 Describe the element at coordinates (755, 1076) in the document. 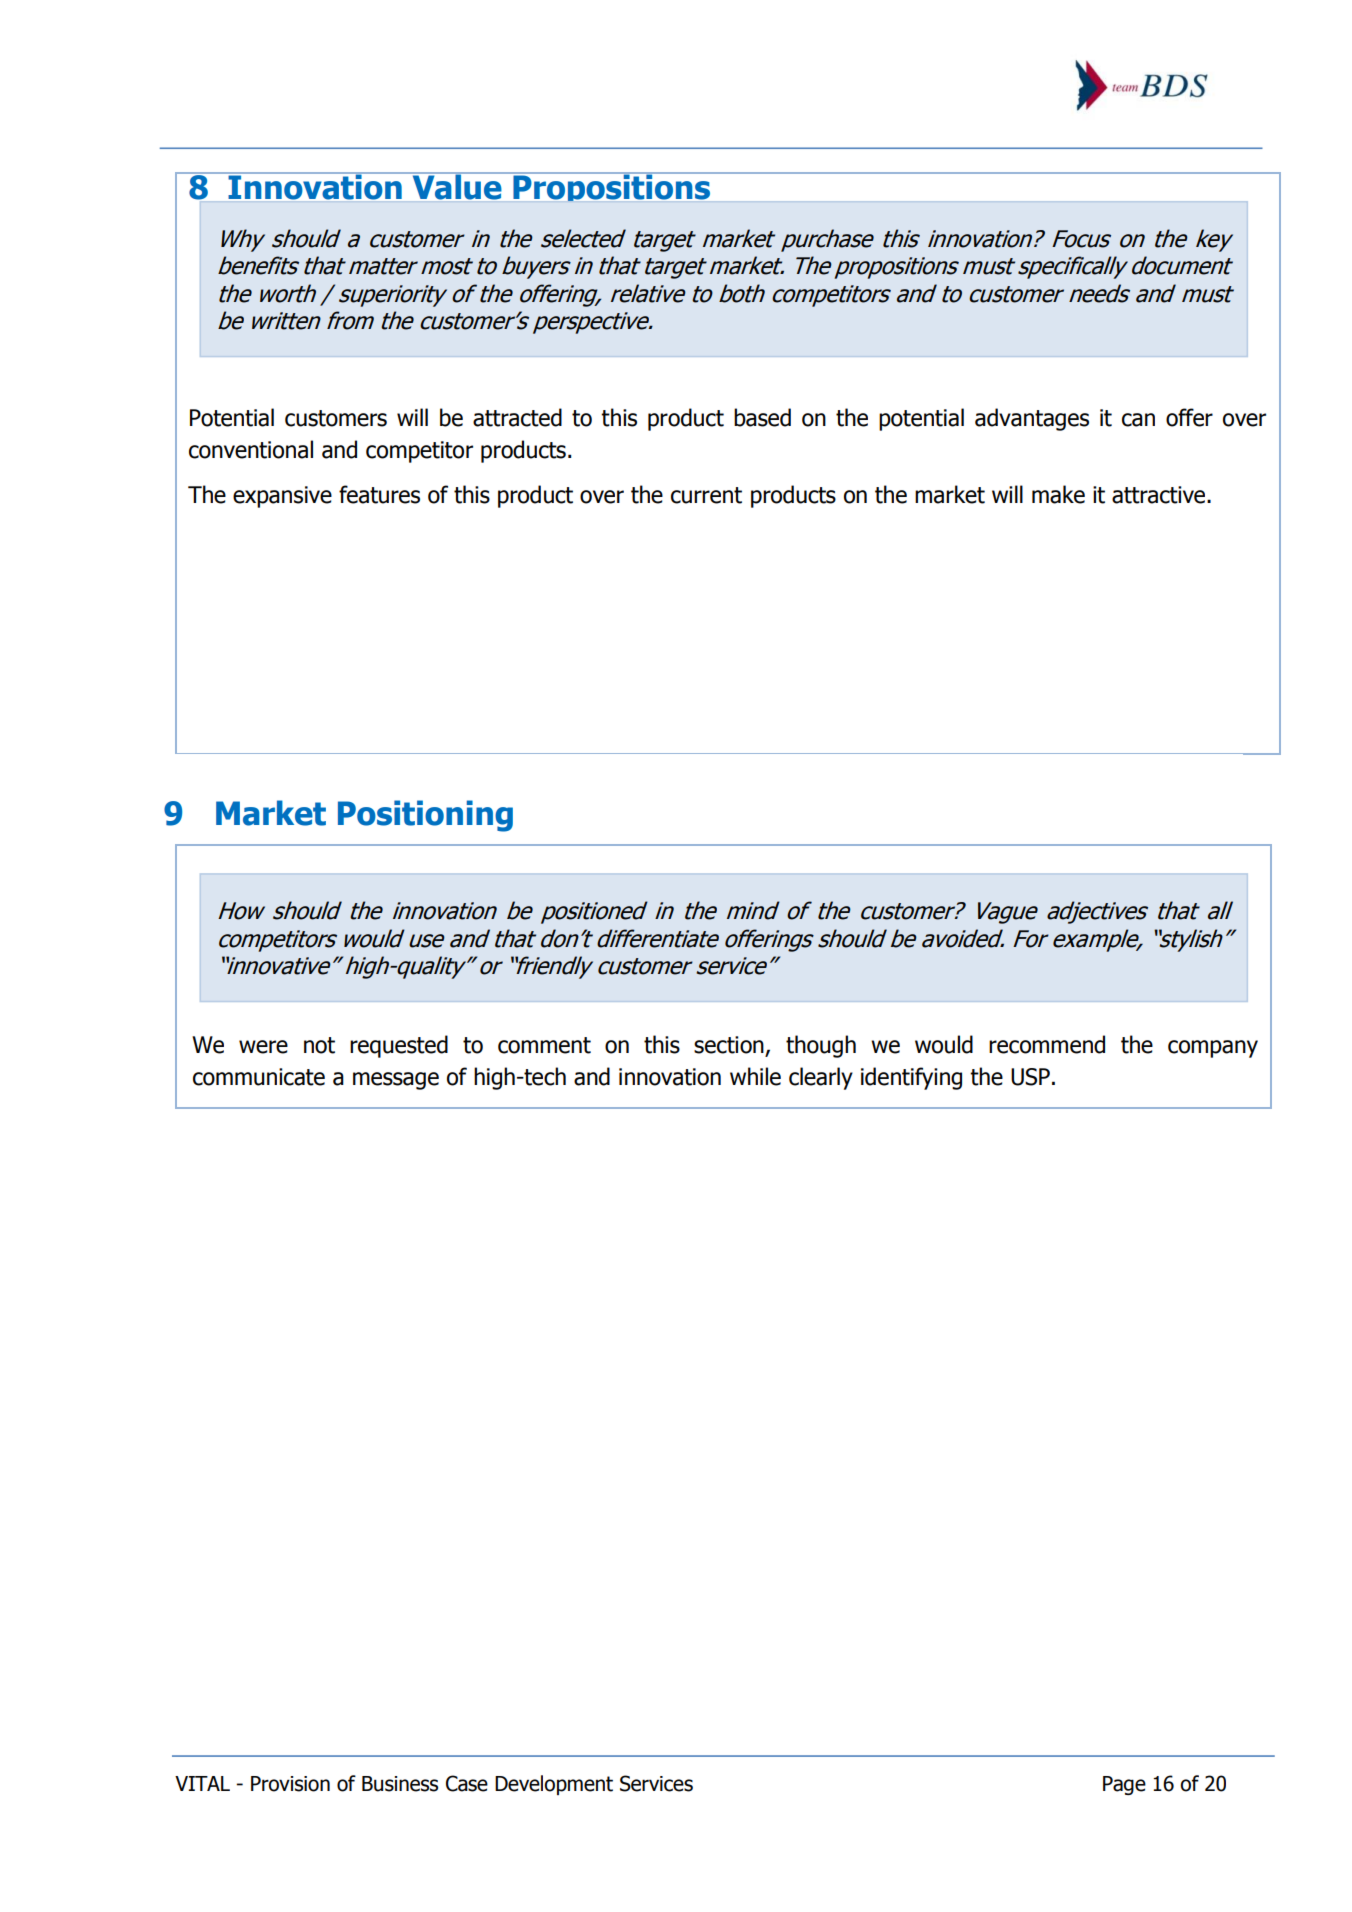

I see `while` at that location.
